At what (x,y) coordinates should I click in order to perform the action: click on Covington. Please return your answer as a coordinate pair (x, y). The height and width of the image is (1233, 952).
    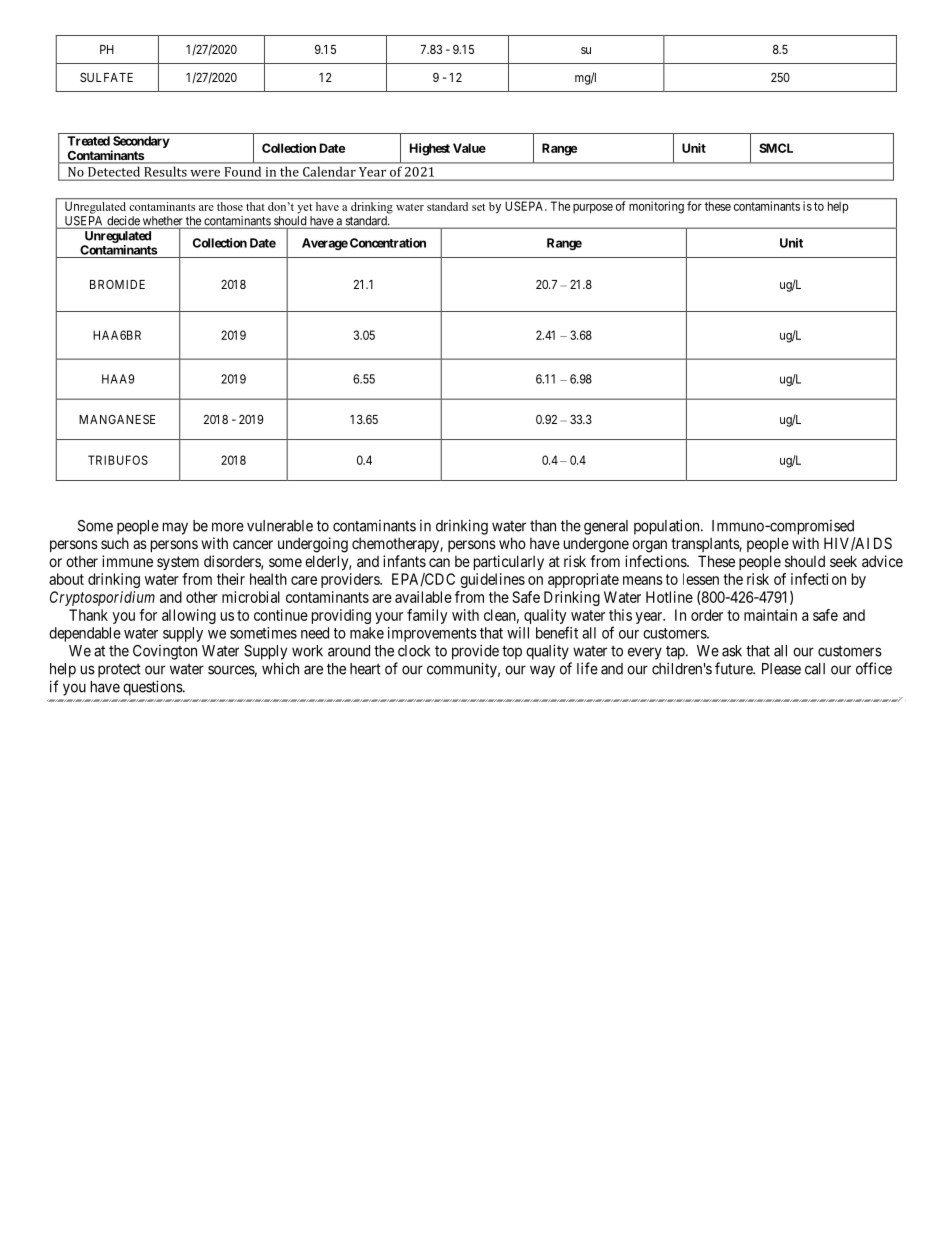
    Looking at the image, I should click on (165, 652).
